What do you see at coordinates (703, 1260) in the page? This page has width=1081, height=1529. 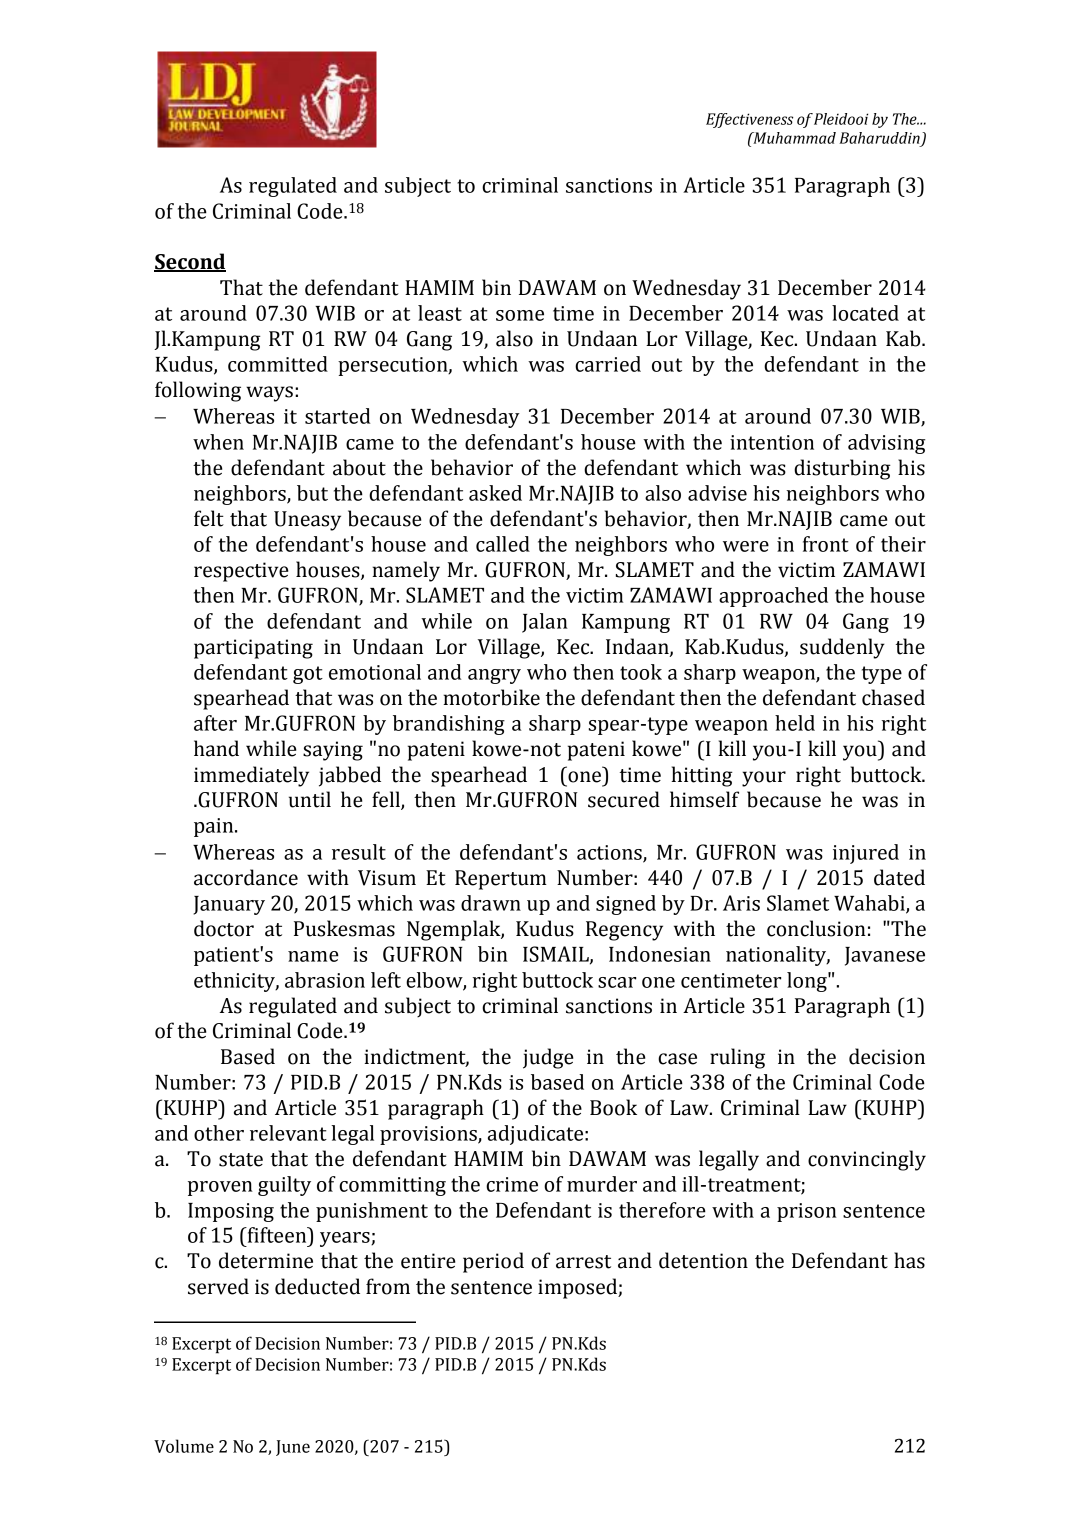 I see `detention` at bounding box center [703, 1260].
